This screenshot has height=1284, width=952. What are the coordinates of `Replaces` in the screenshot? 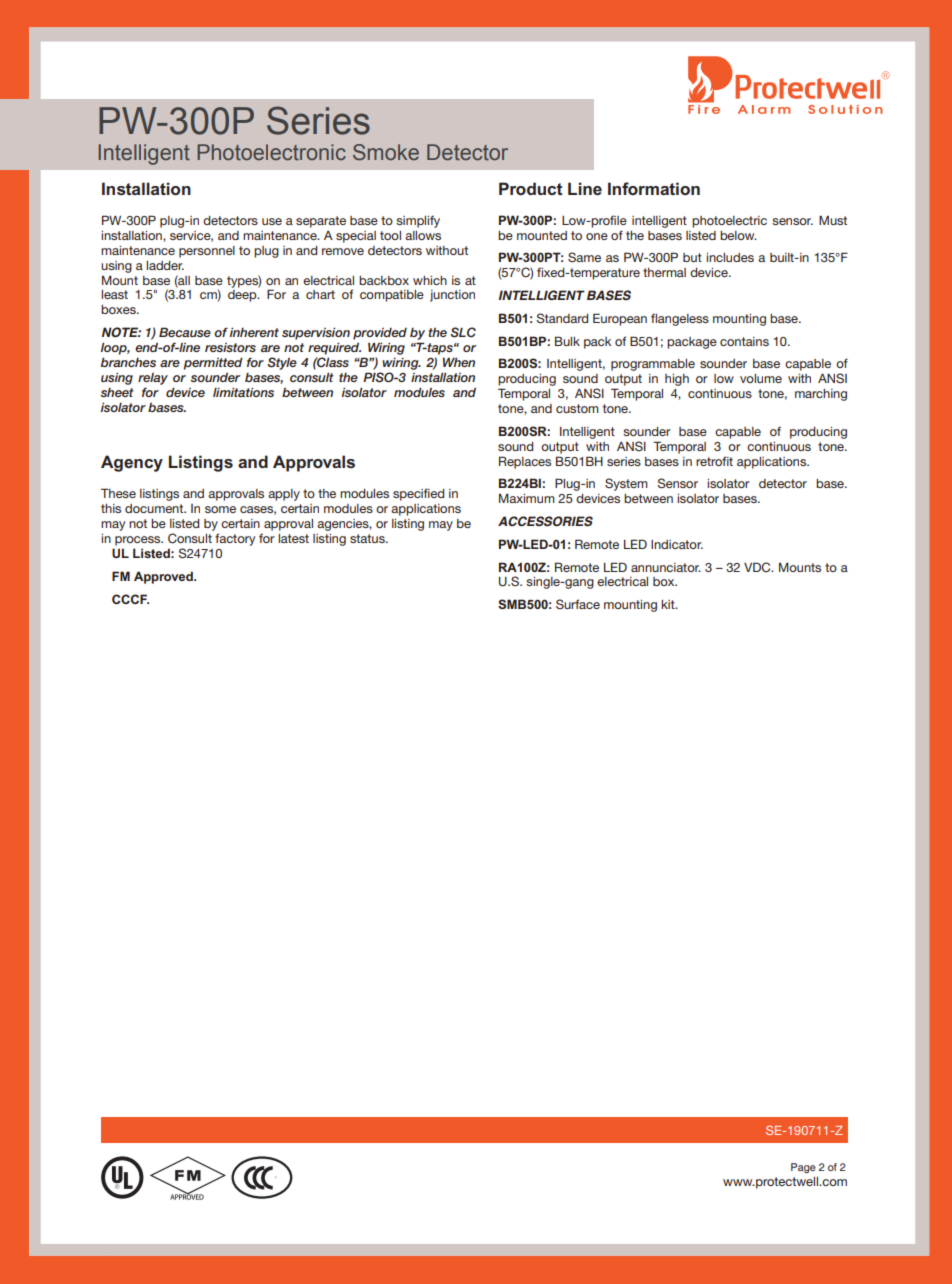 It's located at (525, 462).
